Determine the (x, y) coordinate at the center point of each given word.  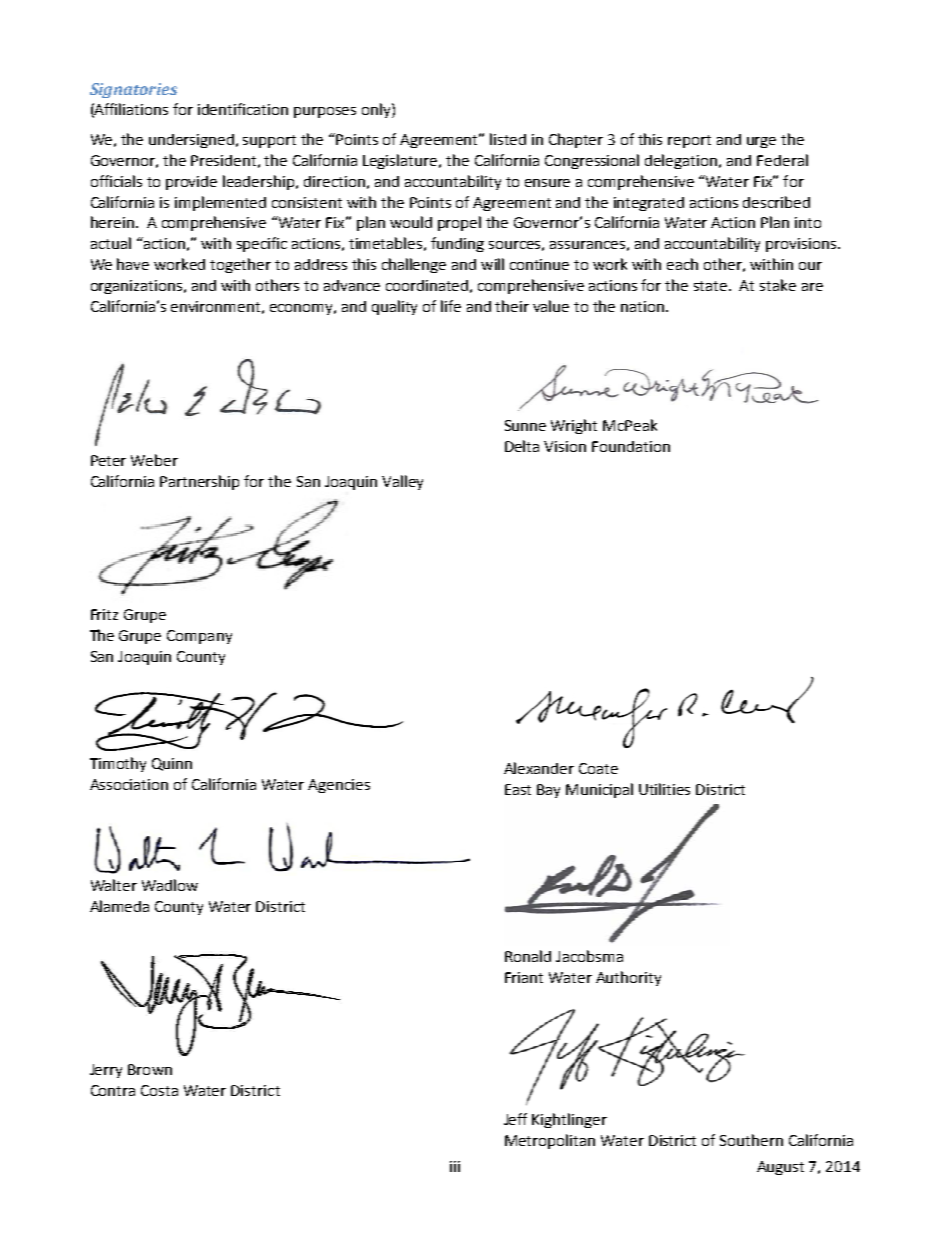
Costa (159, 1090)
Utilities (664, 789)
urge (761, 142)
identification (243, 109)
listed (508, 139)
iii (455, 1166)
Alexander (539, 768)
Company (199, 637)
